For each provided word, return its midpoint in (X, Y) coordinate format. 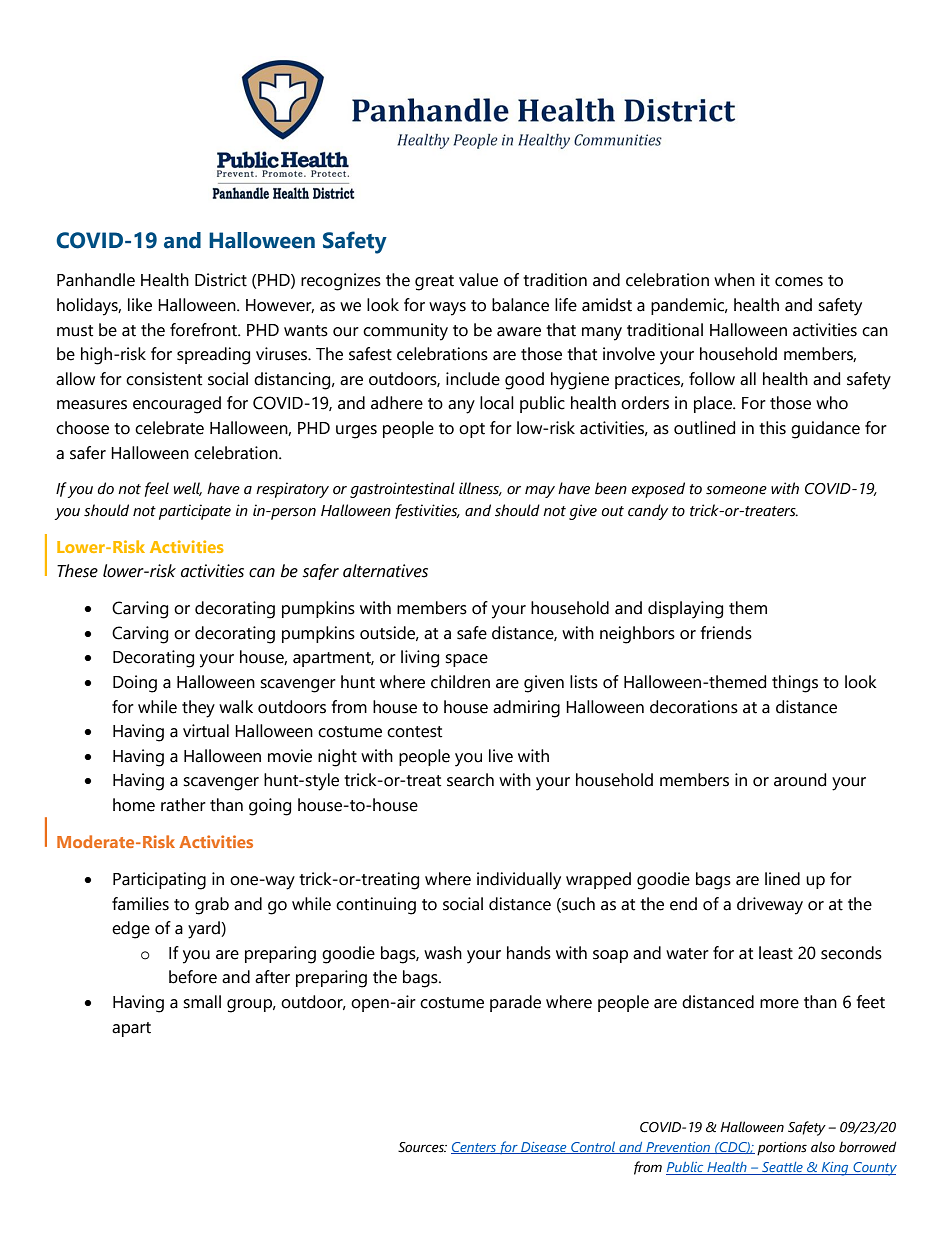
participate (195, 512)
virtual (206, 731)
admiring (526, 709)
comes (799, 282)
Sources (422, 1147)
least (776, 953)
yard (205, 930)
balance (520, 305)
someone (736, 490)
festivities (427, 511)
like (140, 305)
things (795, 684)
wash (443, 953)
